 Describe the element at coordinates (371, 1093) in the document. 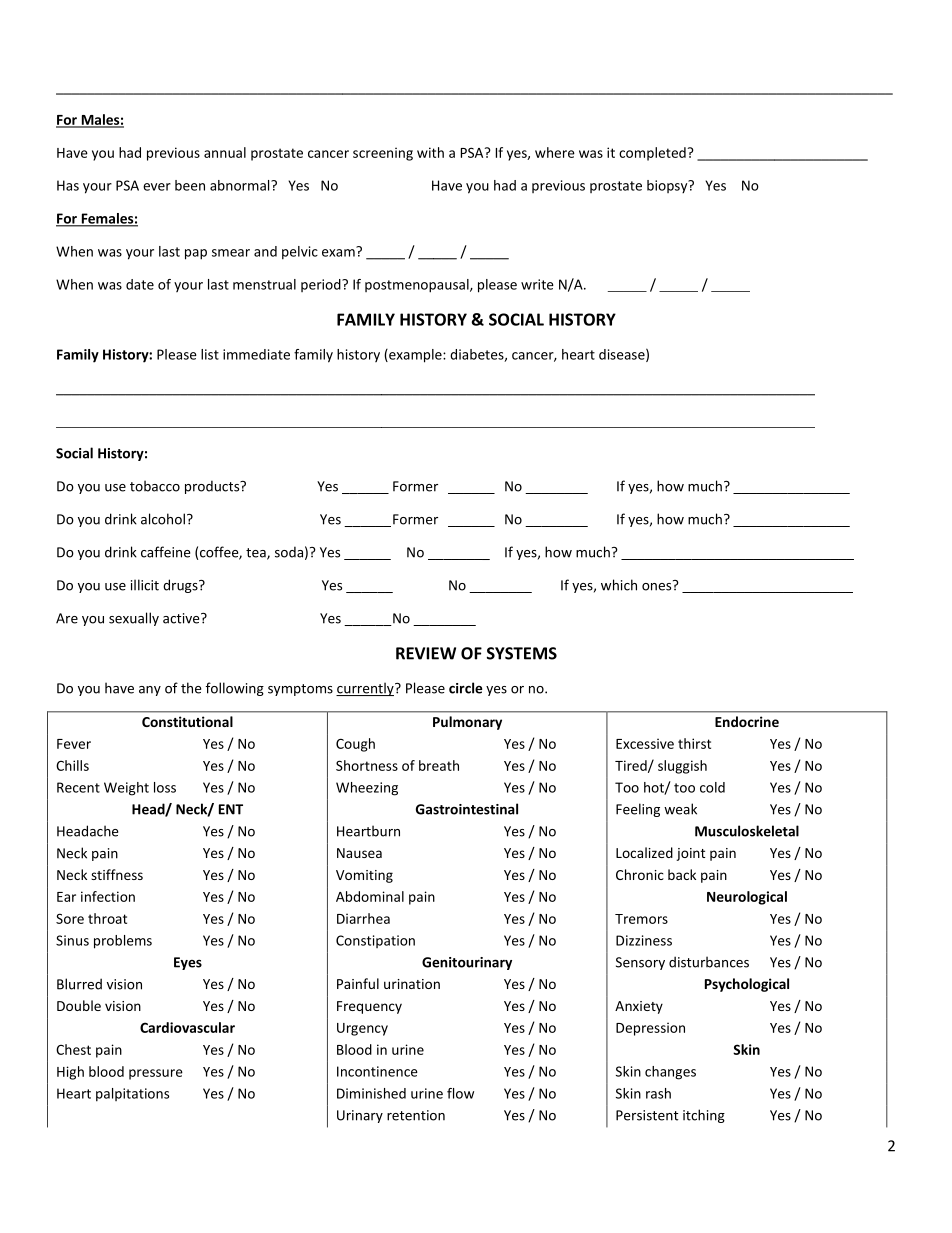

I see `Diminished` at that location.
